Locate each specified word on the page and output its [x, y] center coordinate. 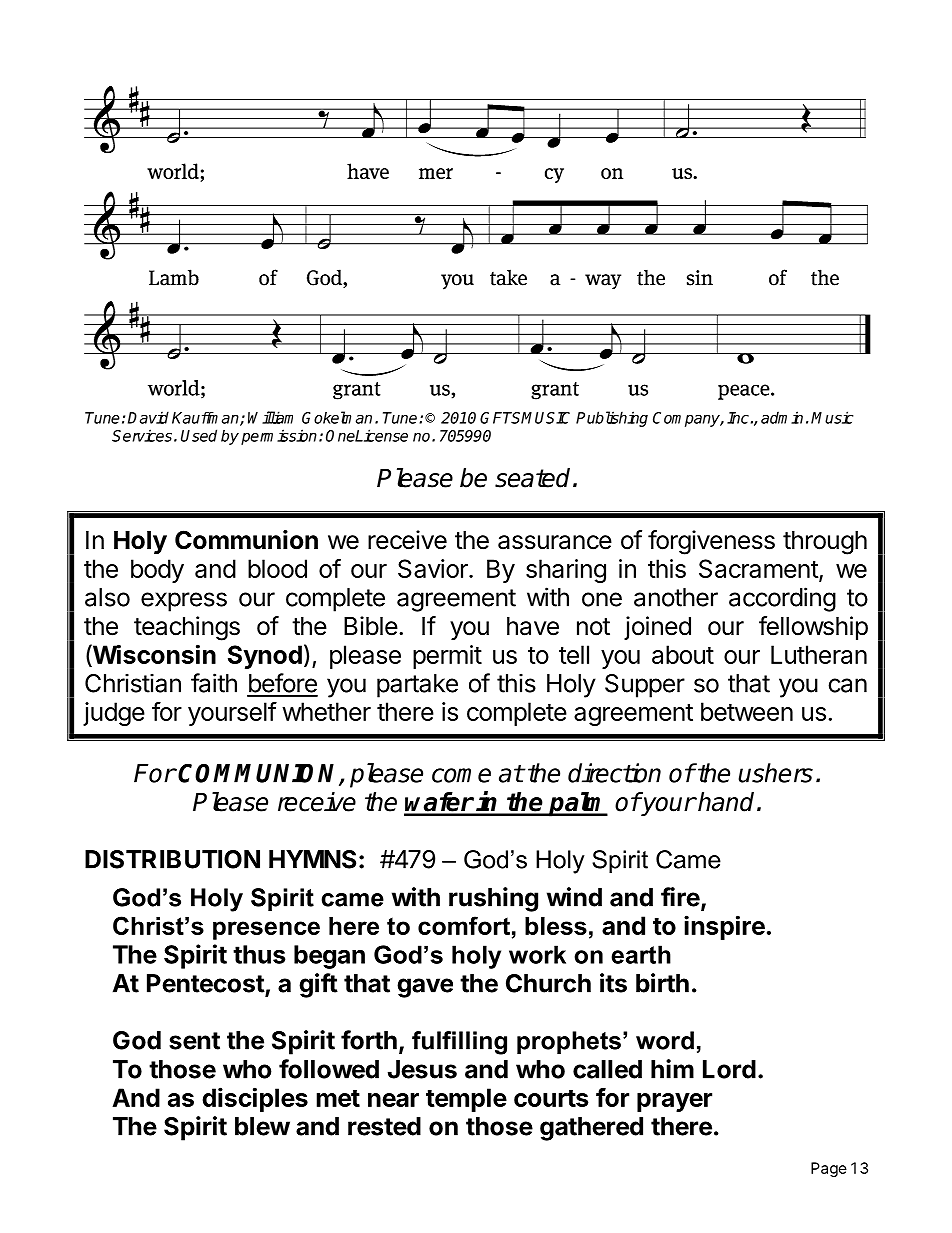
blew [262, 1126]
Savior [434, 568]
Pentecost [206, 984]
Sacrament [759, 570]
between [747, 711]
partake [417, 686]
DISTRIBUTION [172, 859]
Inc [738, 418]
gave [425, 988]
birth [662, 983]
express [184, 602]
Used [199, 435]
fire [680, 897]
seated [532, 478]
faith [214, 683]
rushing [493, 899]
